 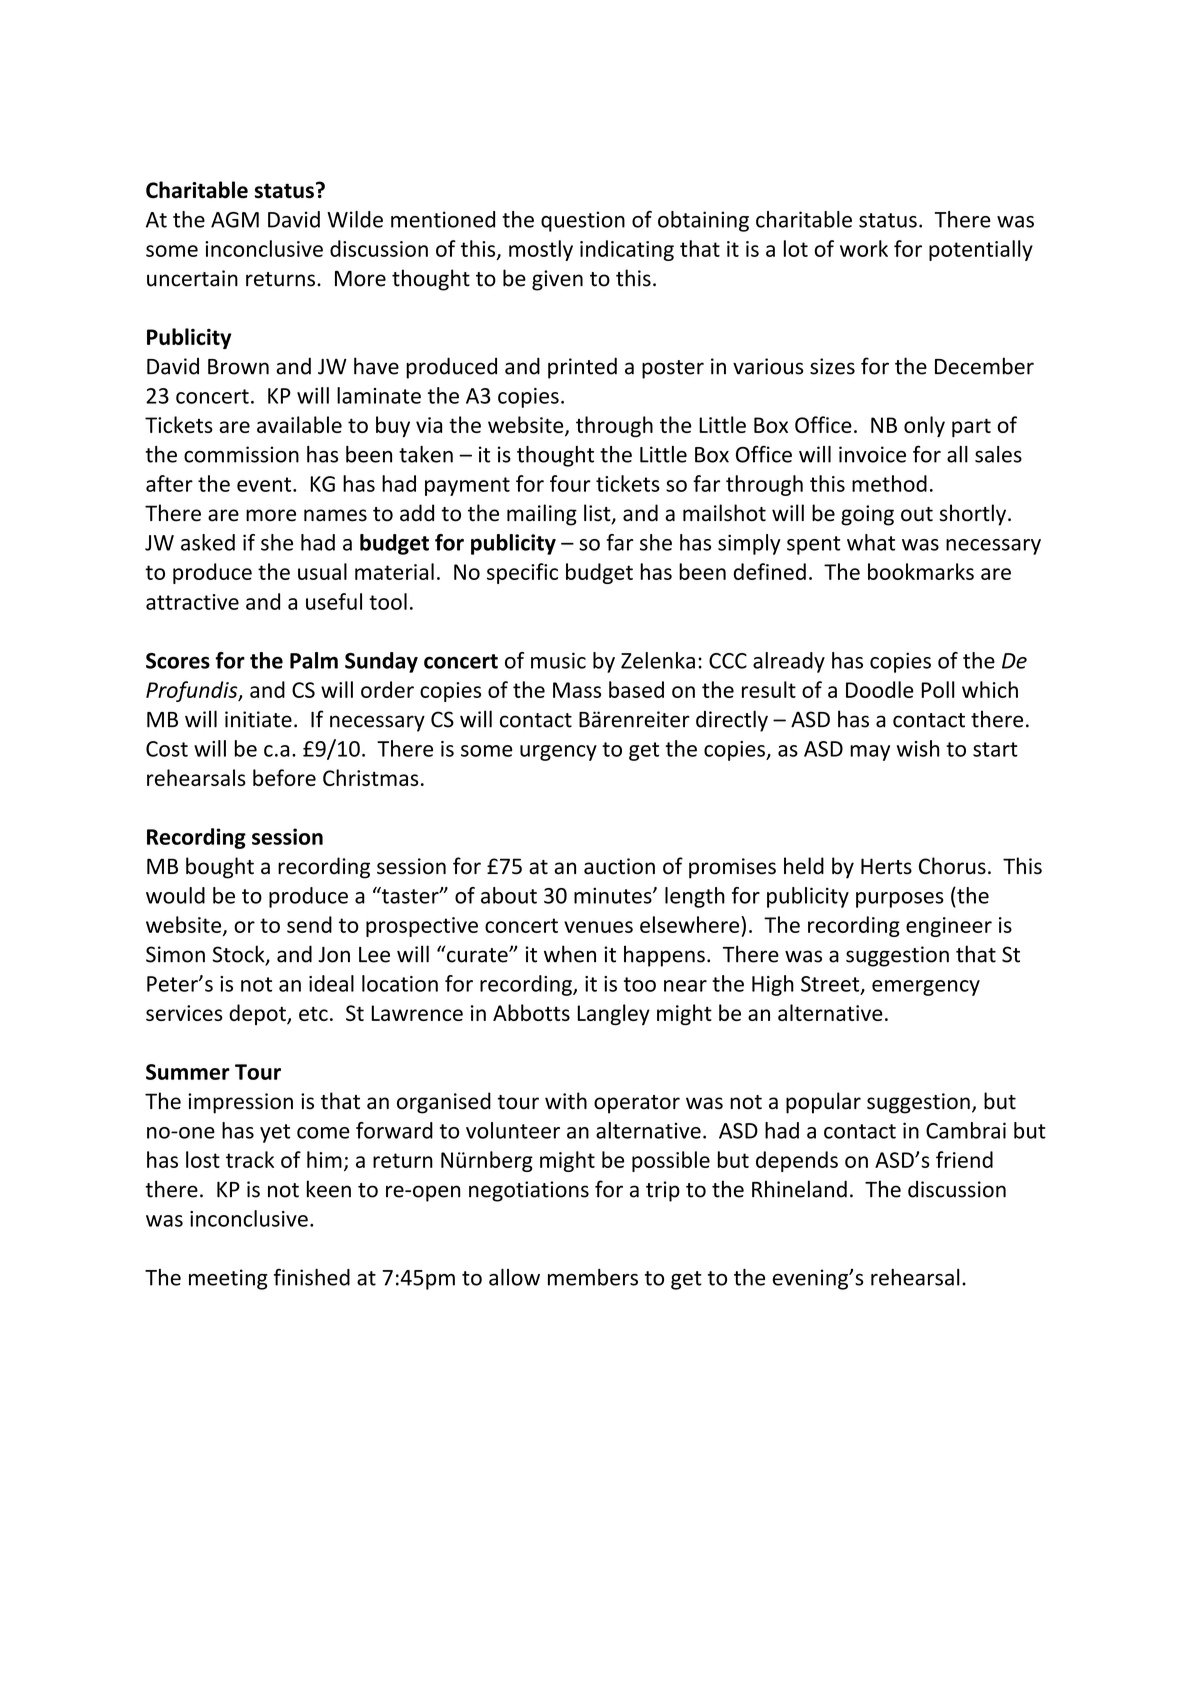 I want to click on mostly, so click(x=541, y=250).
